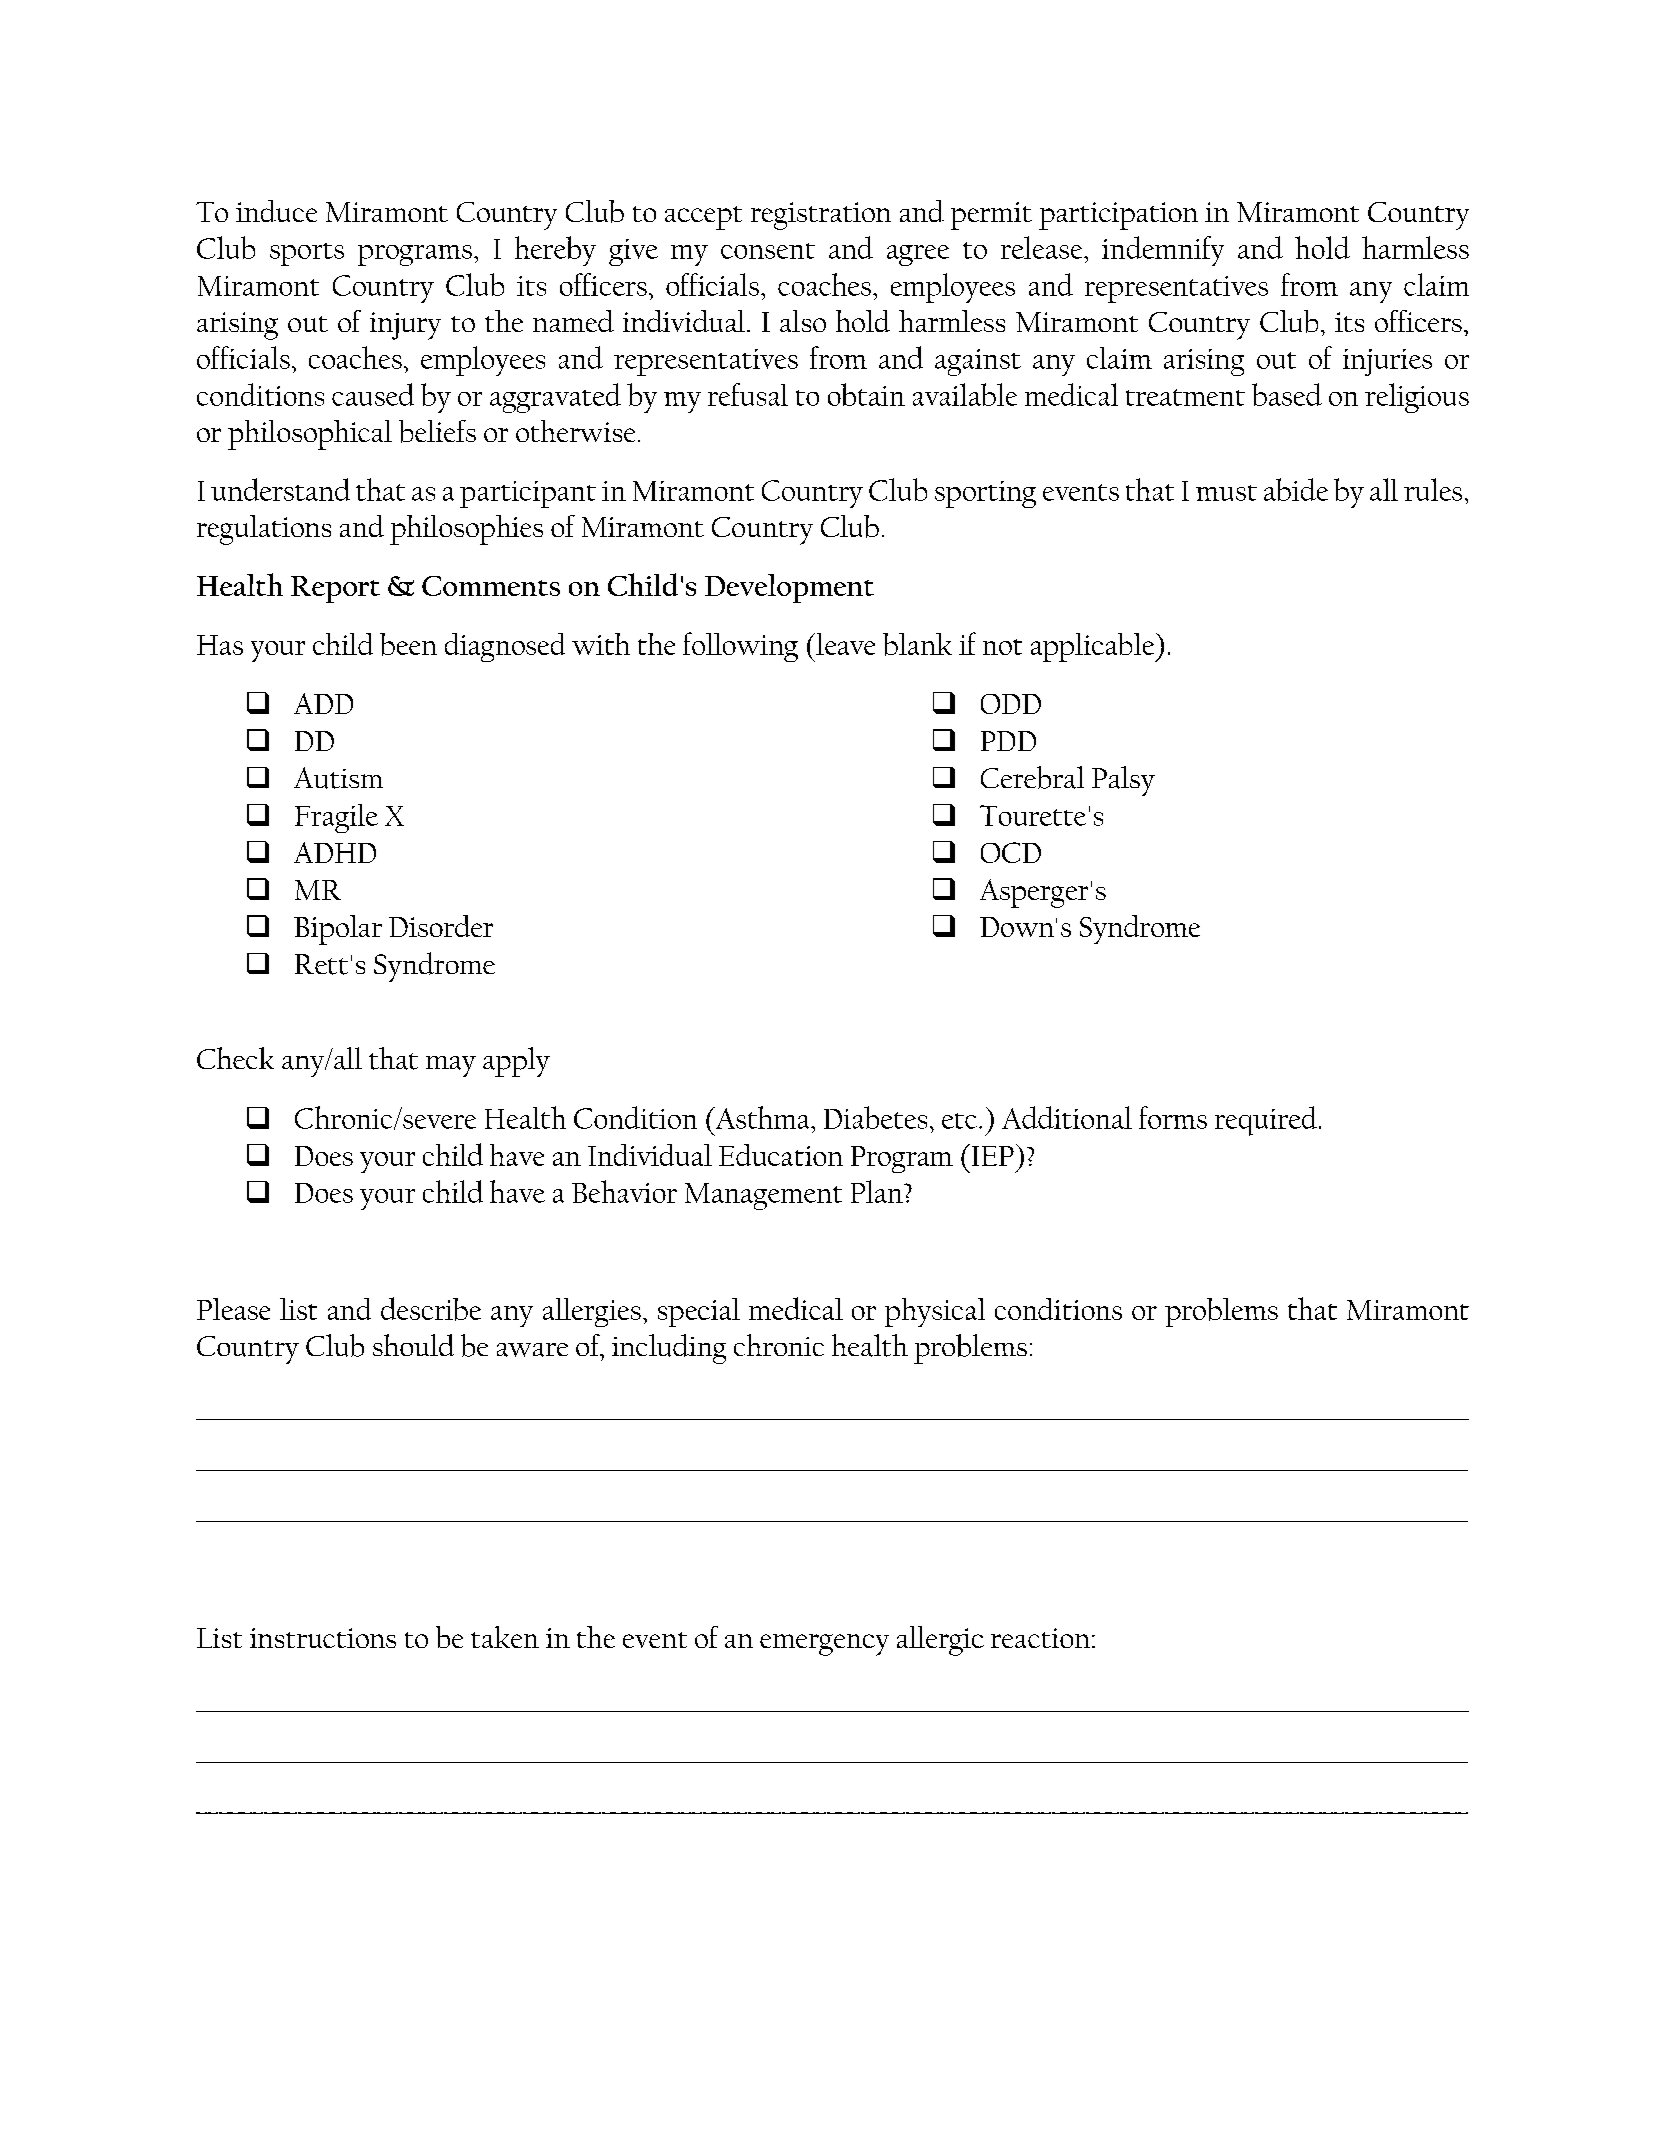 This image has height=2155, width=1665. What do you see at coordinates (338, 930) in the image?
I see `Bipolar` at bounding box center [338, 930].
